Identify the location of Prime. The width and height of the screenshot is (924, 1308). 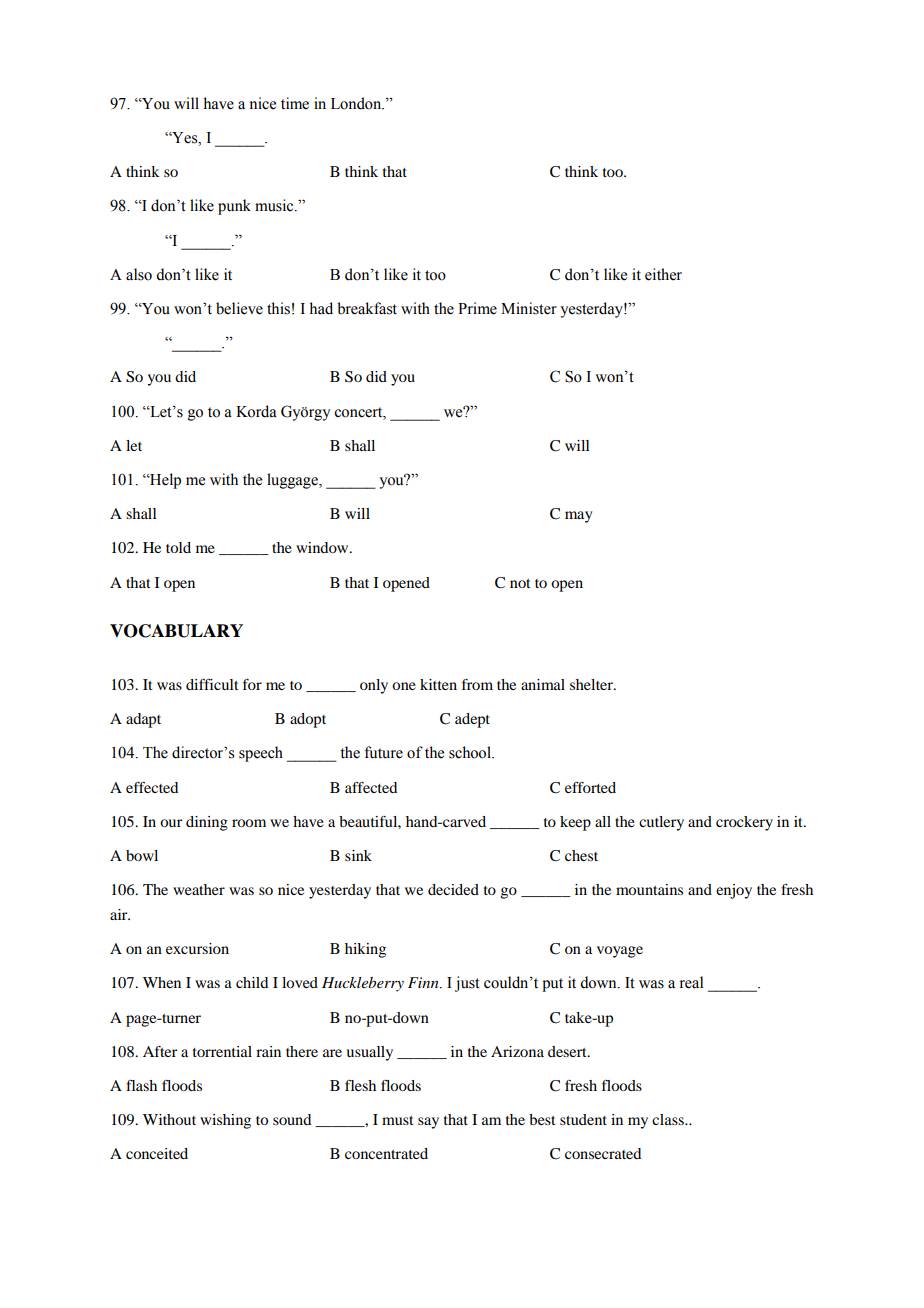
(477, 308).
